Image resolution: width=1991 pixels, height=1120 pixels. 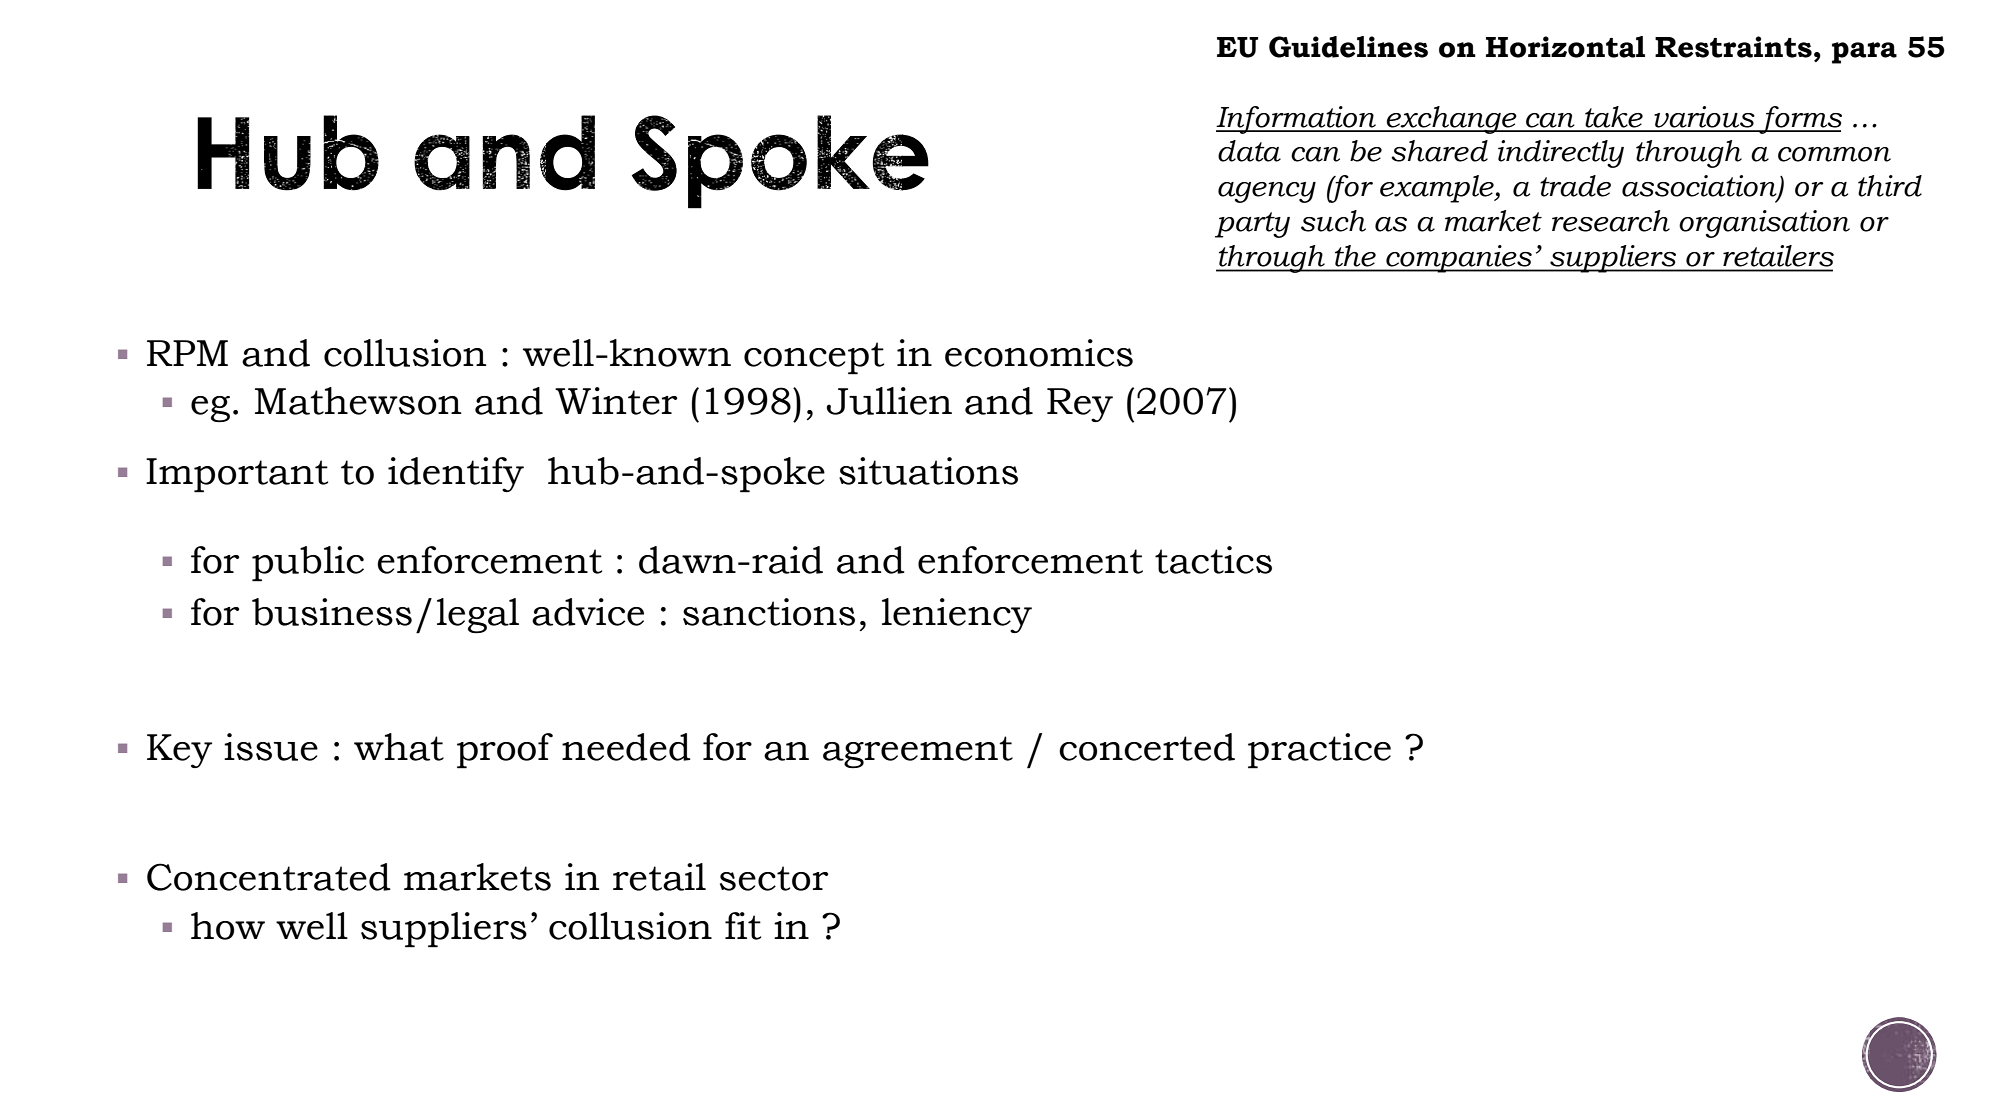 What do you see at coordinates (774, 878) in the screenshot?
I see `sector` at bounding box center [774, 878].
